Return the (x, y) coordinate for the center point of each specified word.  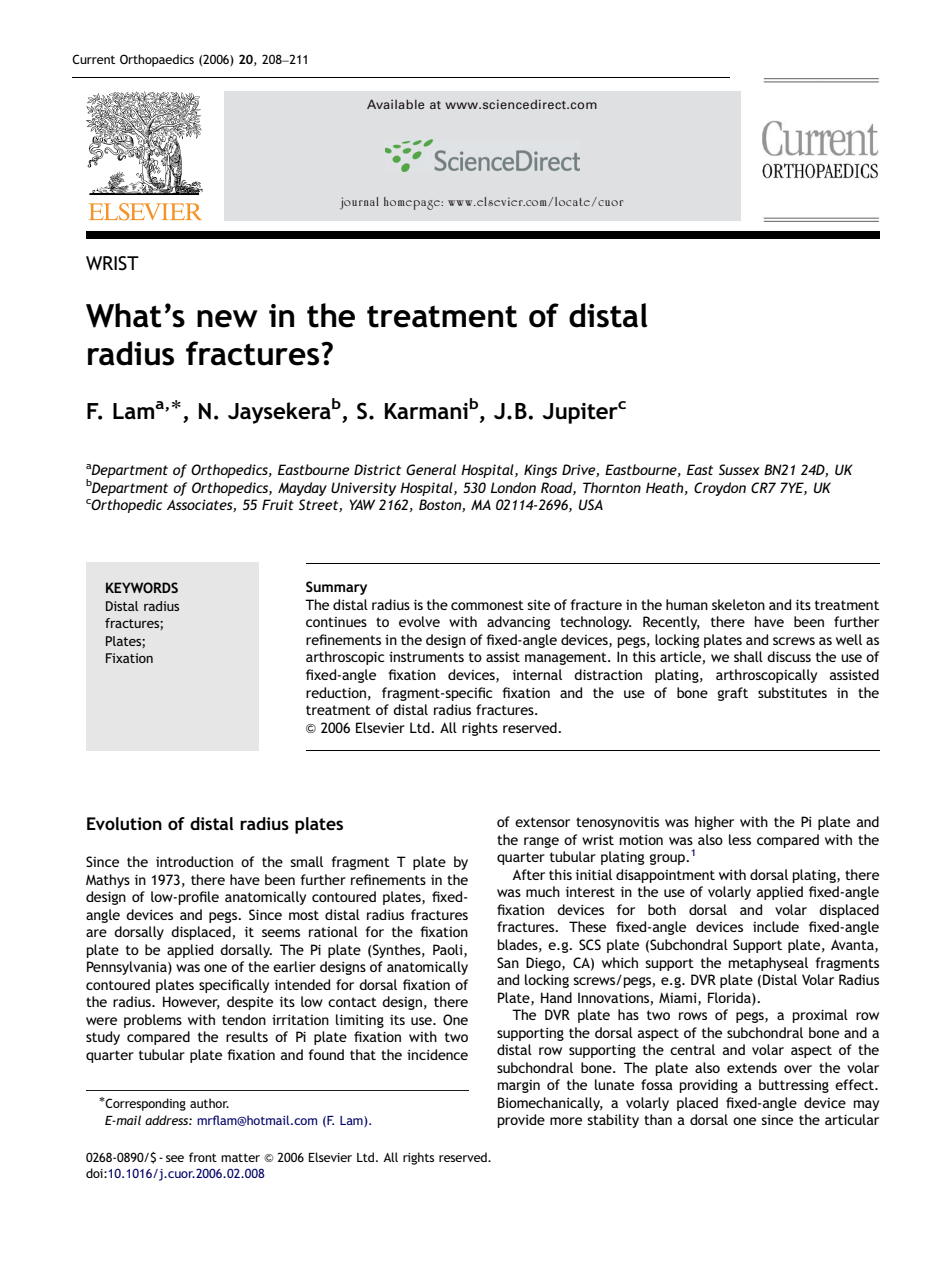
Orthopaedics (157, 60)
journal (359, 203)
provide (521, 1121)
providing (709, 1086)
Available (395, 104)
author (209, 1103)
